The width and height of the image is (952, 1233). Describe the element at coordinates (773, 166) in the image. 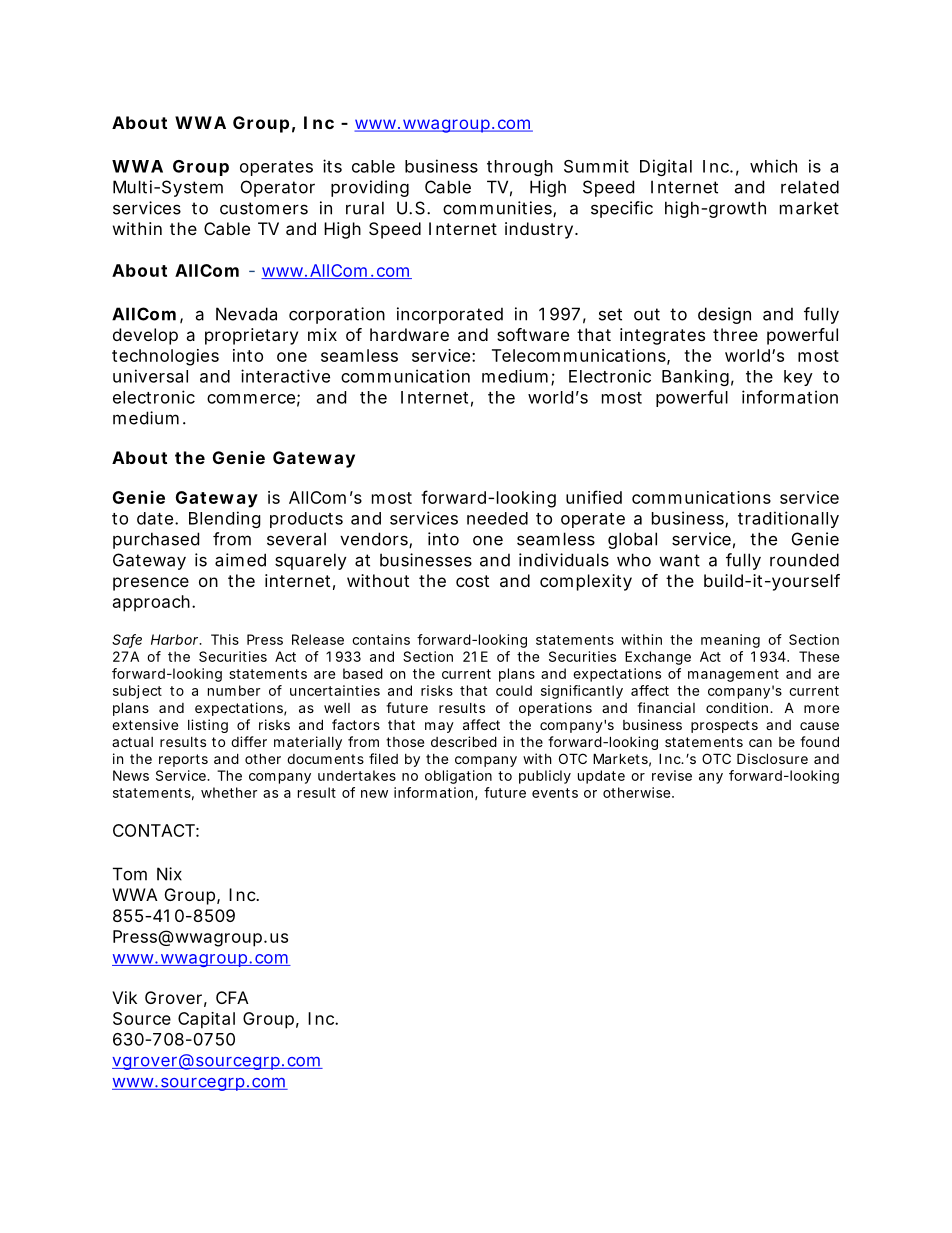

I see `which` at that location.
